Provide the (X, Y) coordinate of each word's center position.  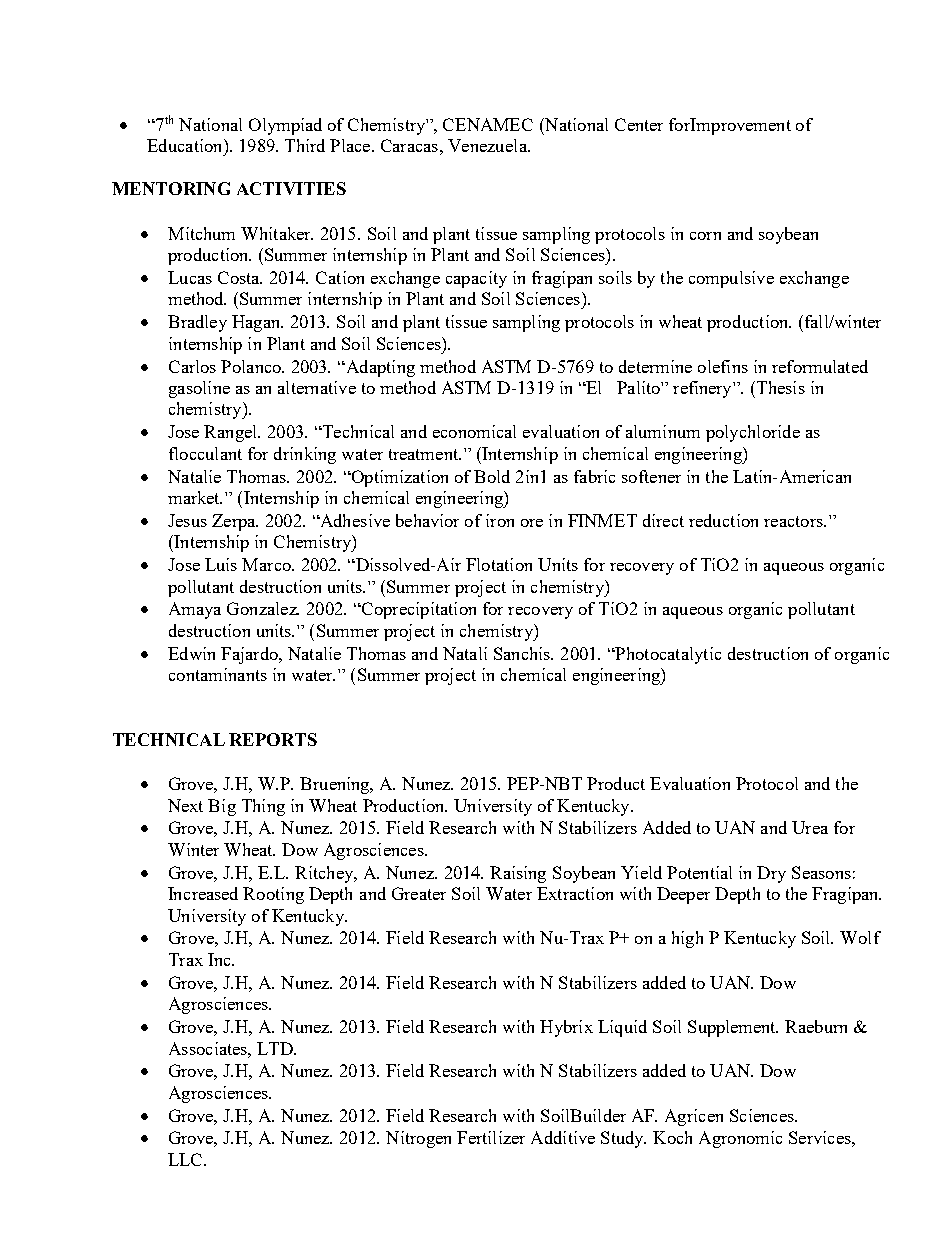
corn (705, 236)
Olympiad (285, 126)
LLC (186, 1159)
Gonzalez (263, 608)
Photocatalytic (667, 655)
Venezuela (488, 145)
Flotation (499, 564)
